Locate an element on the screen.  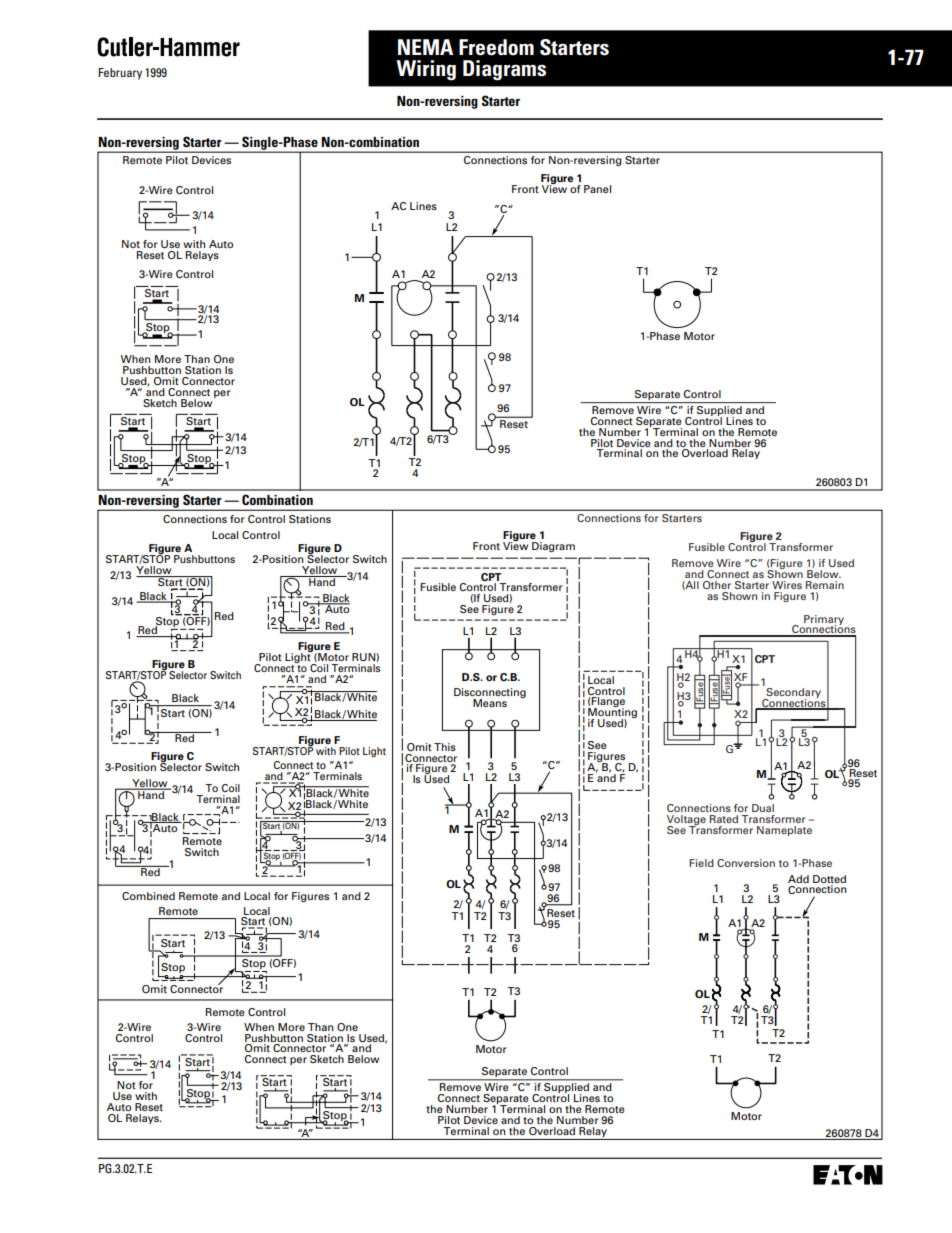
February is located at coordinates (120, 74).
